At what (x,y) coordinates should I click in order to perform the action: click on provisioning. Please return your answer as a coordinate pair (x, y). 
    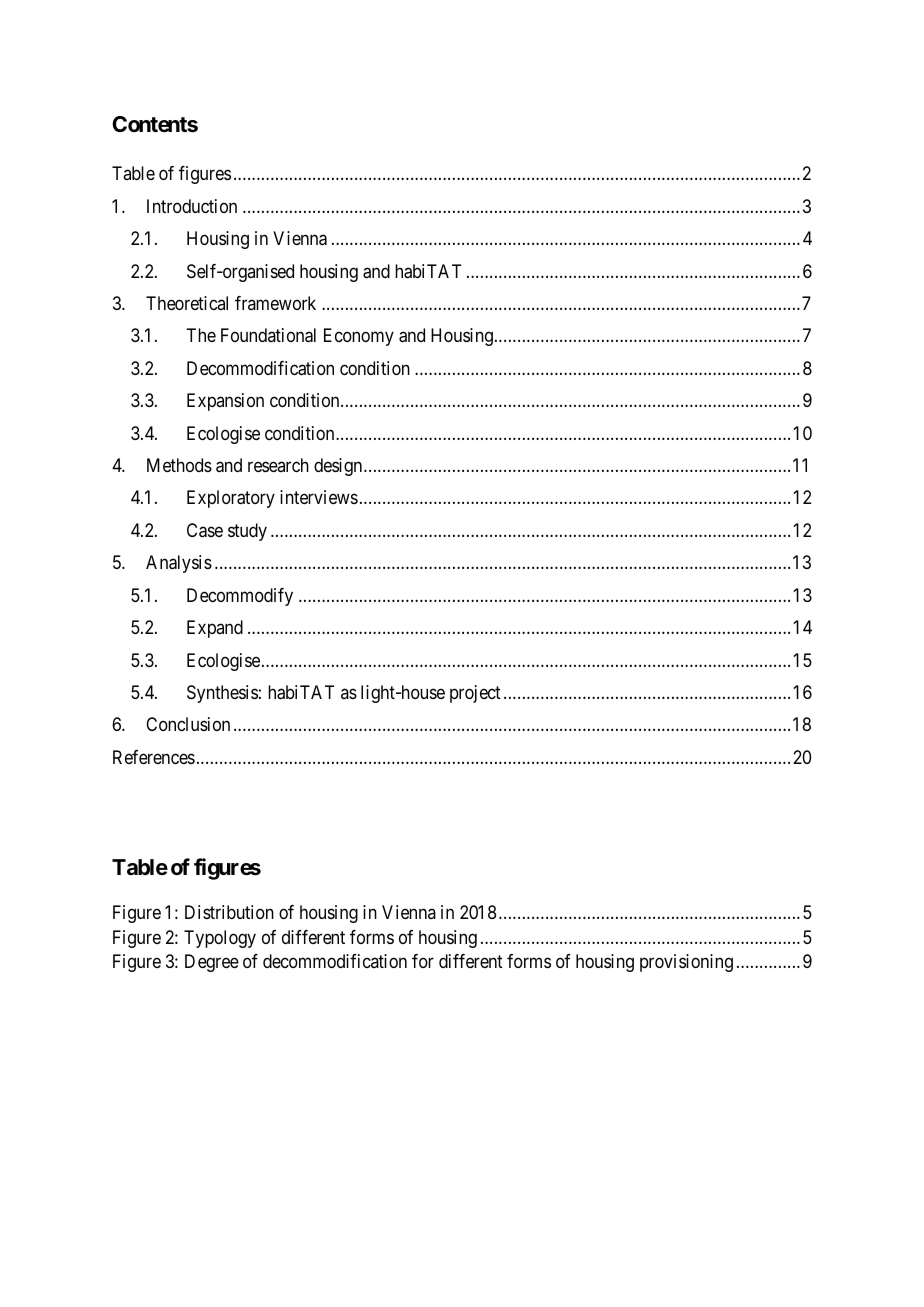
    Looking at the image, I should click on (686, 963).
